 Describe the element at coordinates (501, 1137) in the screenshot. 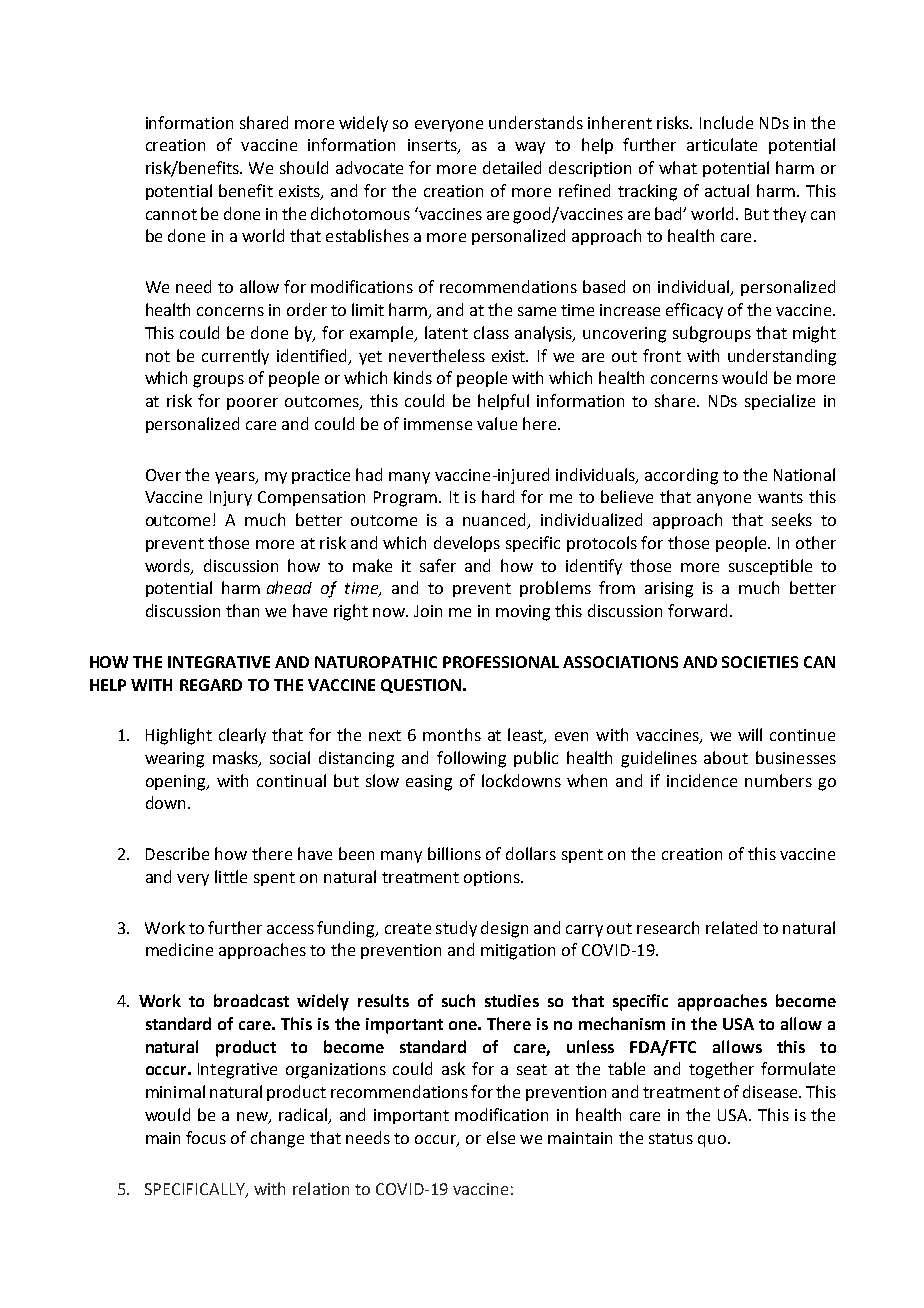

I see `else` at that location.
